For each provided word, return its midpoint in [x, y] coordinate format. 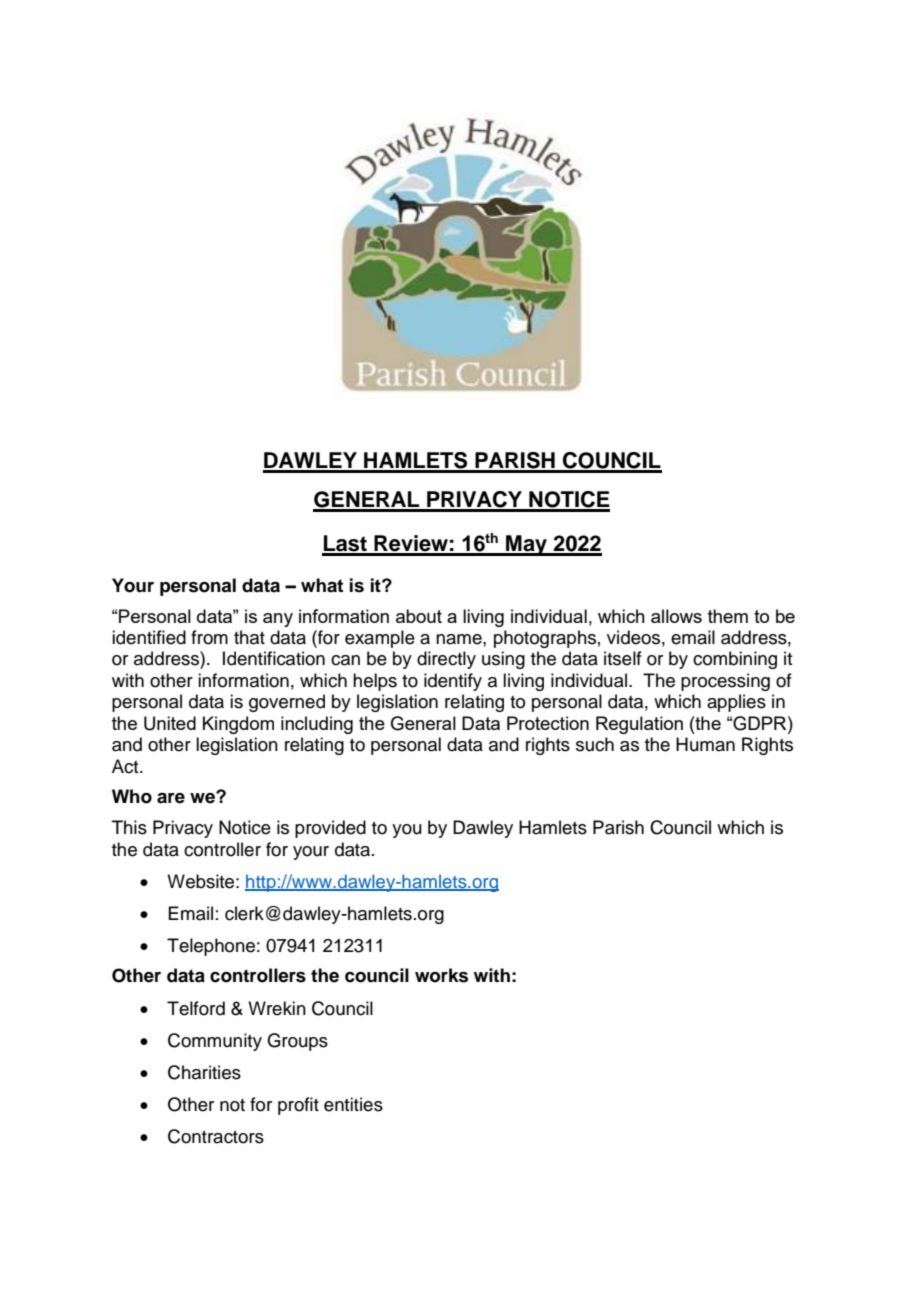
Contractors [216, 1136]
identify [453, 682]
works [441, 975]
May [526, 545]
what [322, 585]
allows [676, 616]
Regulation [639, 725]
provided [330, 829]
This [129, 827]
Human [705, 744]
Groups [297, 1042]
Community [215, 1042]
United [170, 723]
